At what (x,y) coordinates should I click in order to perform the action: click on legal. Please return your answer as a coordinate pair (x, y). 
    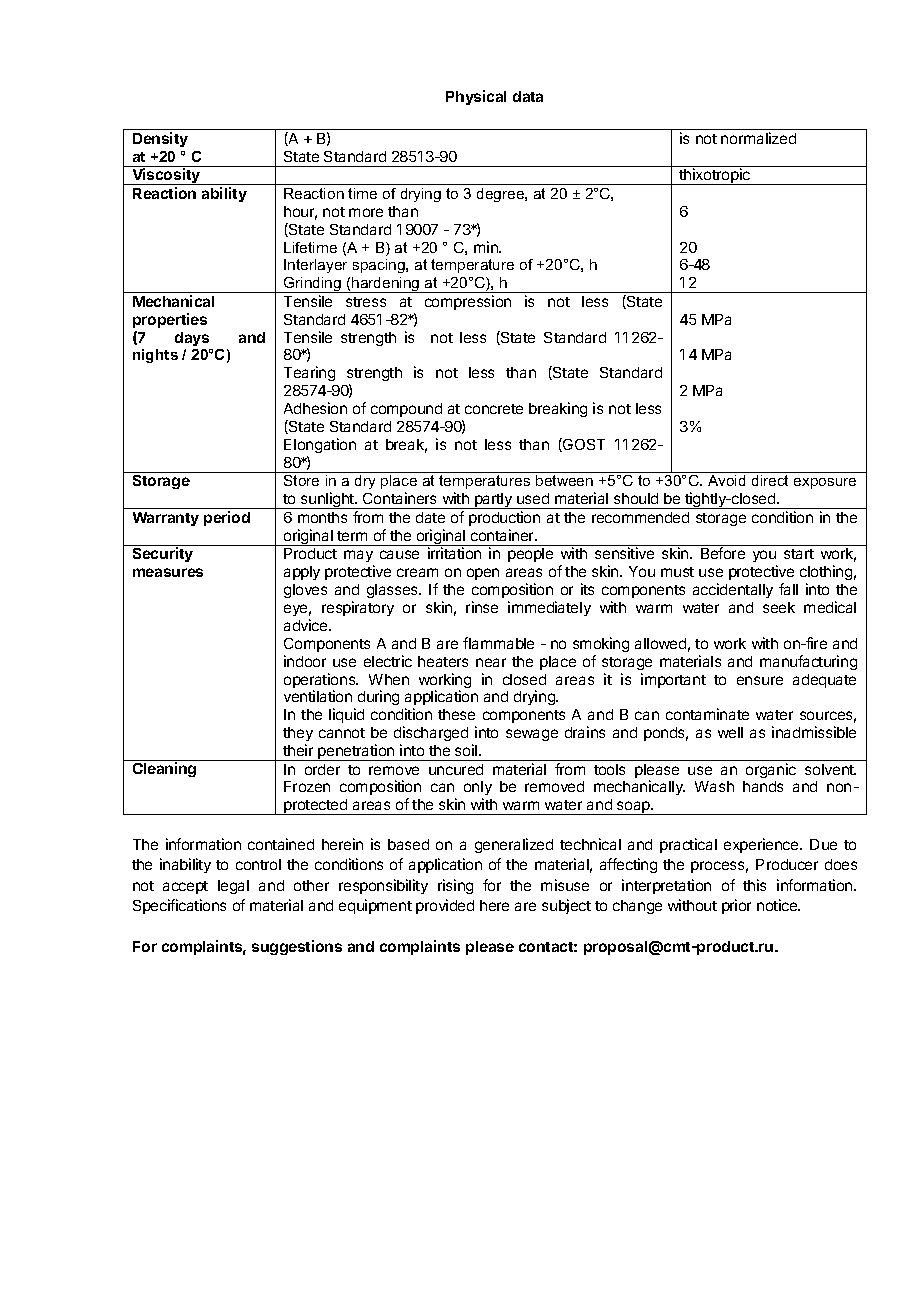
    Looking at the image, I should click on (233, 887).
